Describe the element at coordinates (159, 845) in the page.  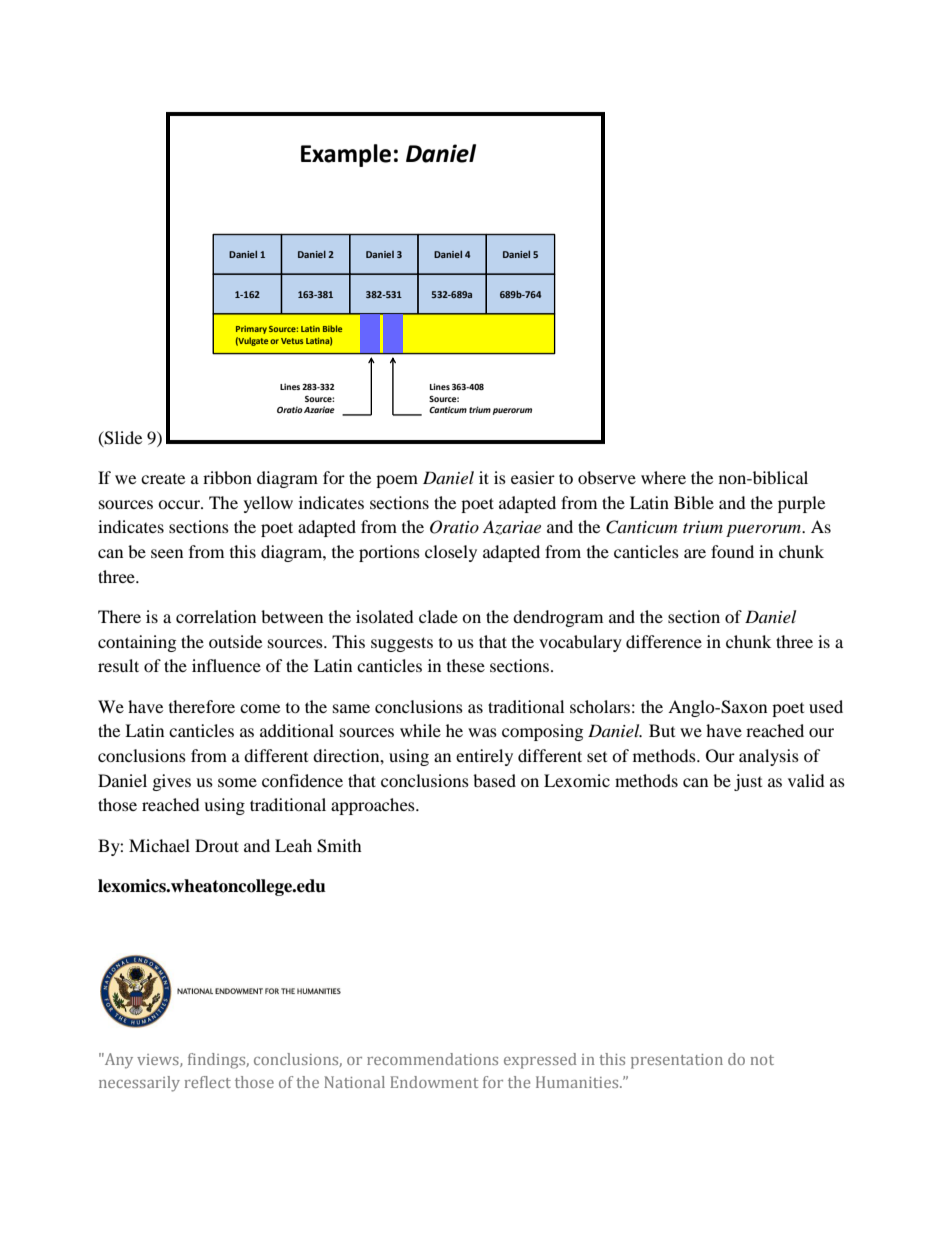
I see `Michael` at that location.
